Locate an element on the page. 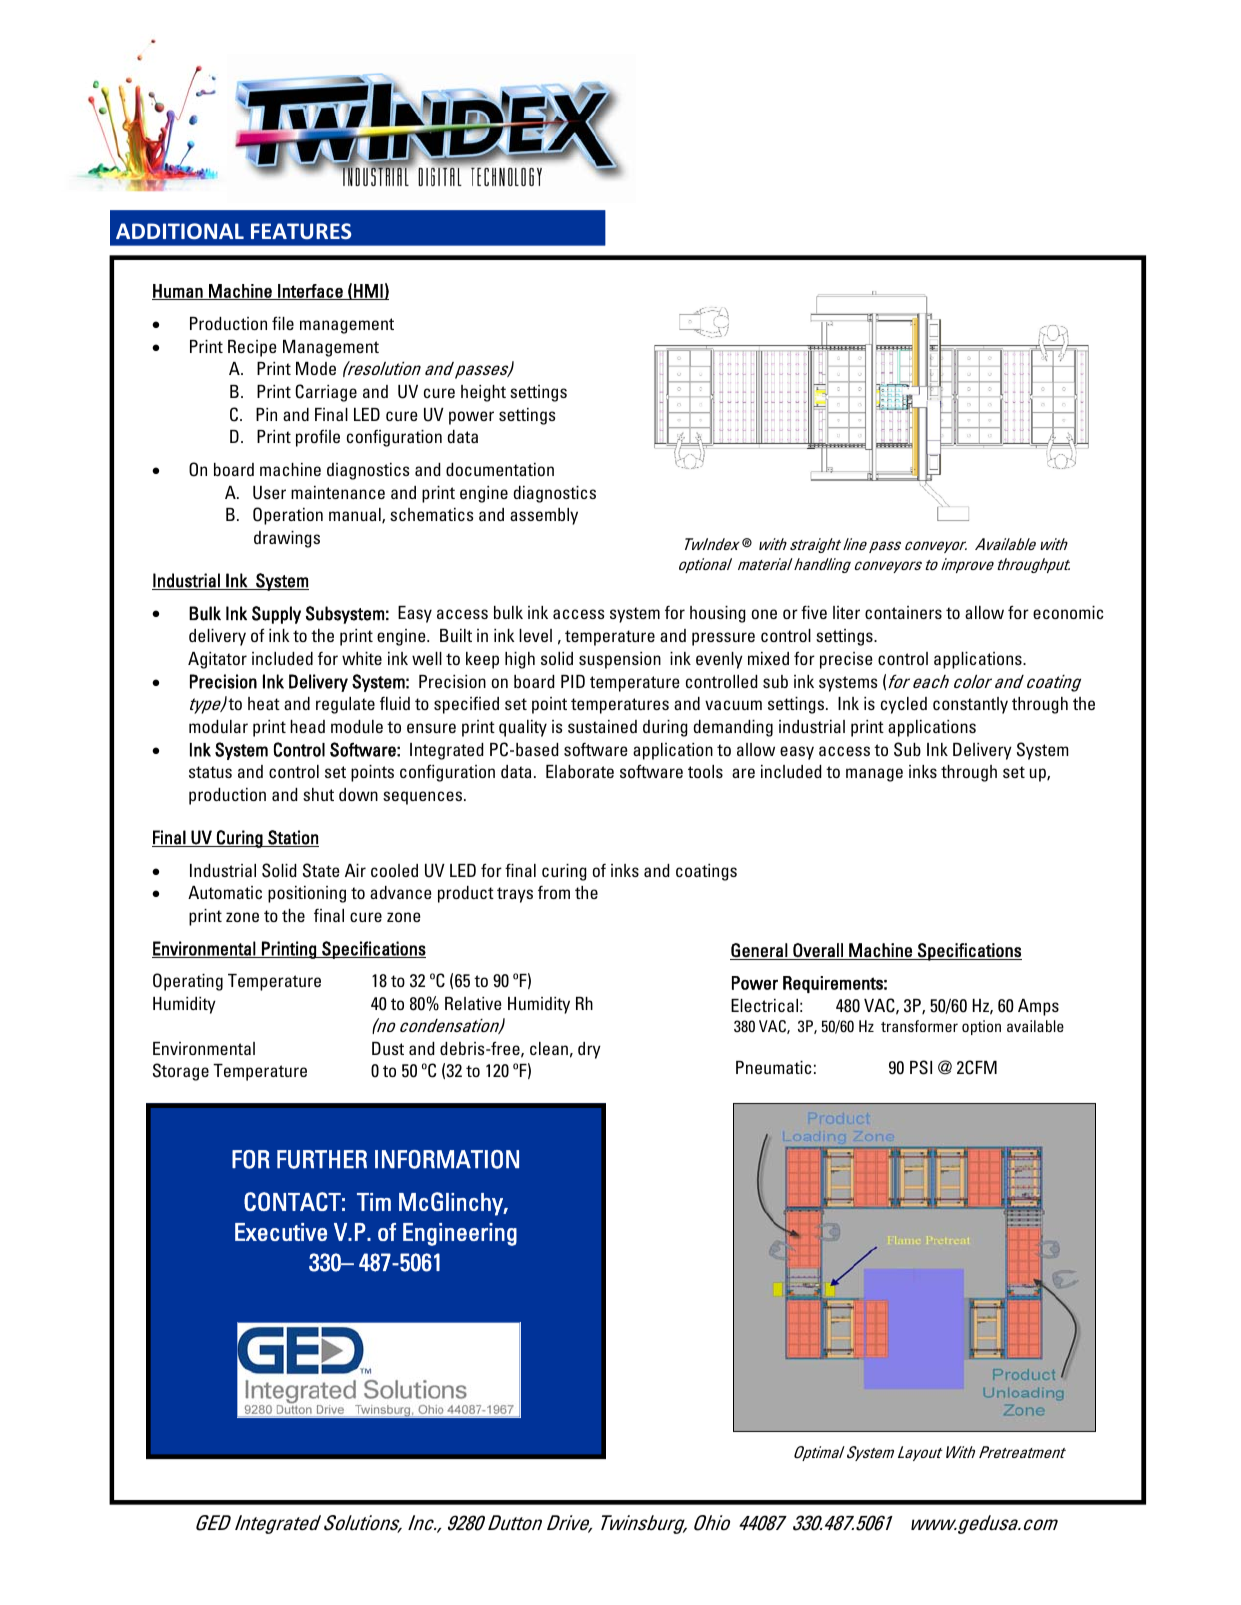  constantly is located at coordinates (970, 705).
